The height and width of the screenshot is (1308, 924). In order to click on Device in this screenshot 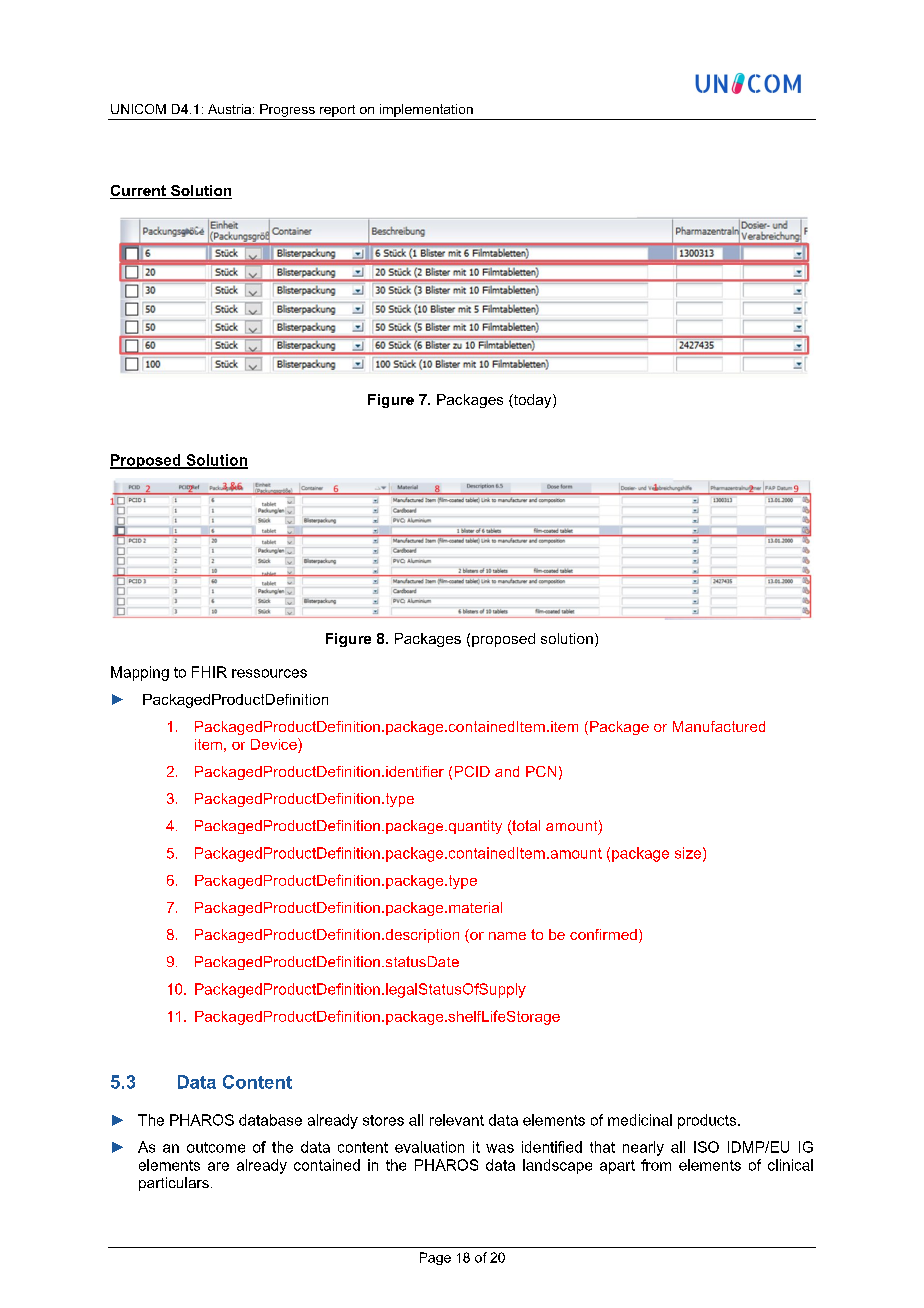, I will do `click(275, 744)`.
